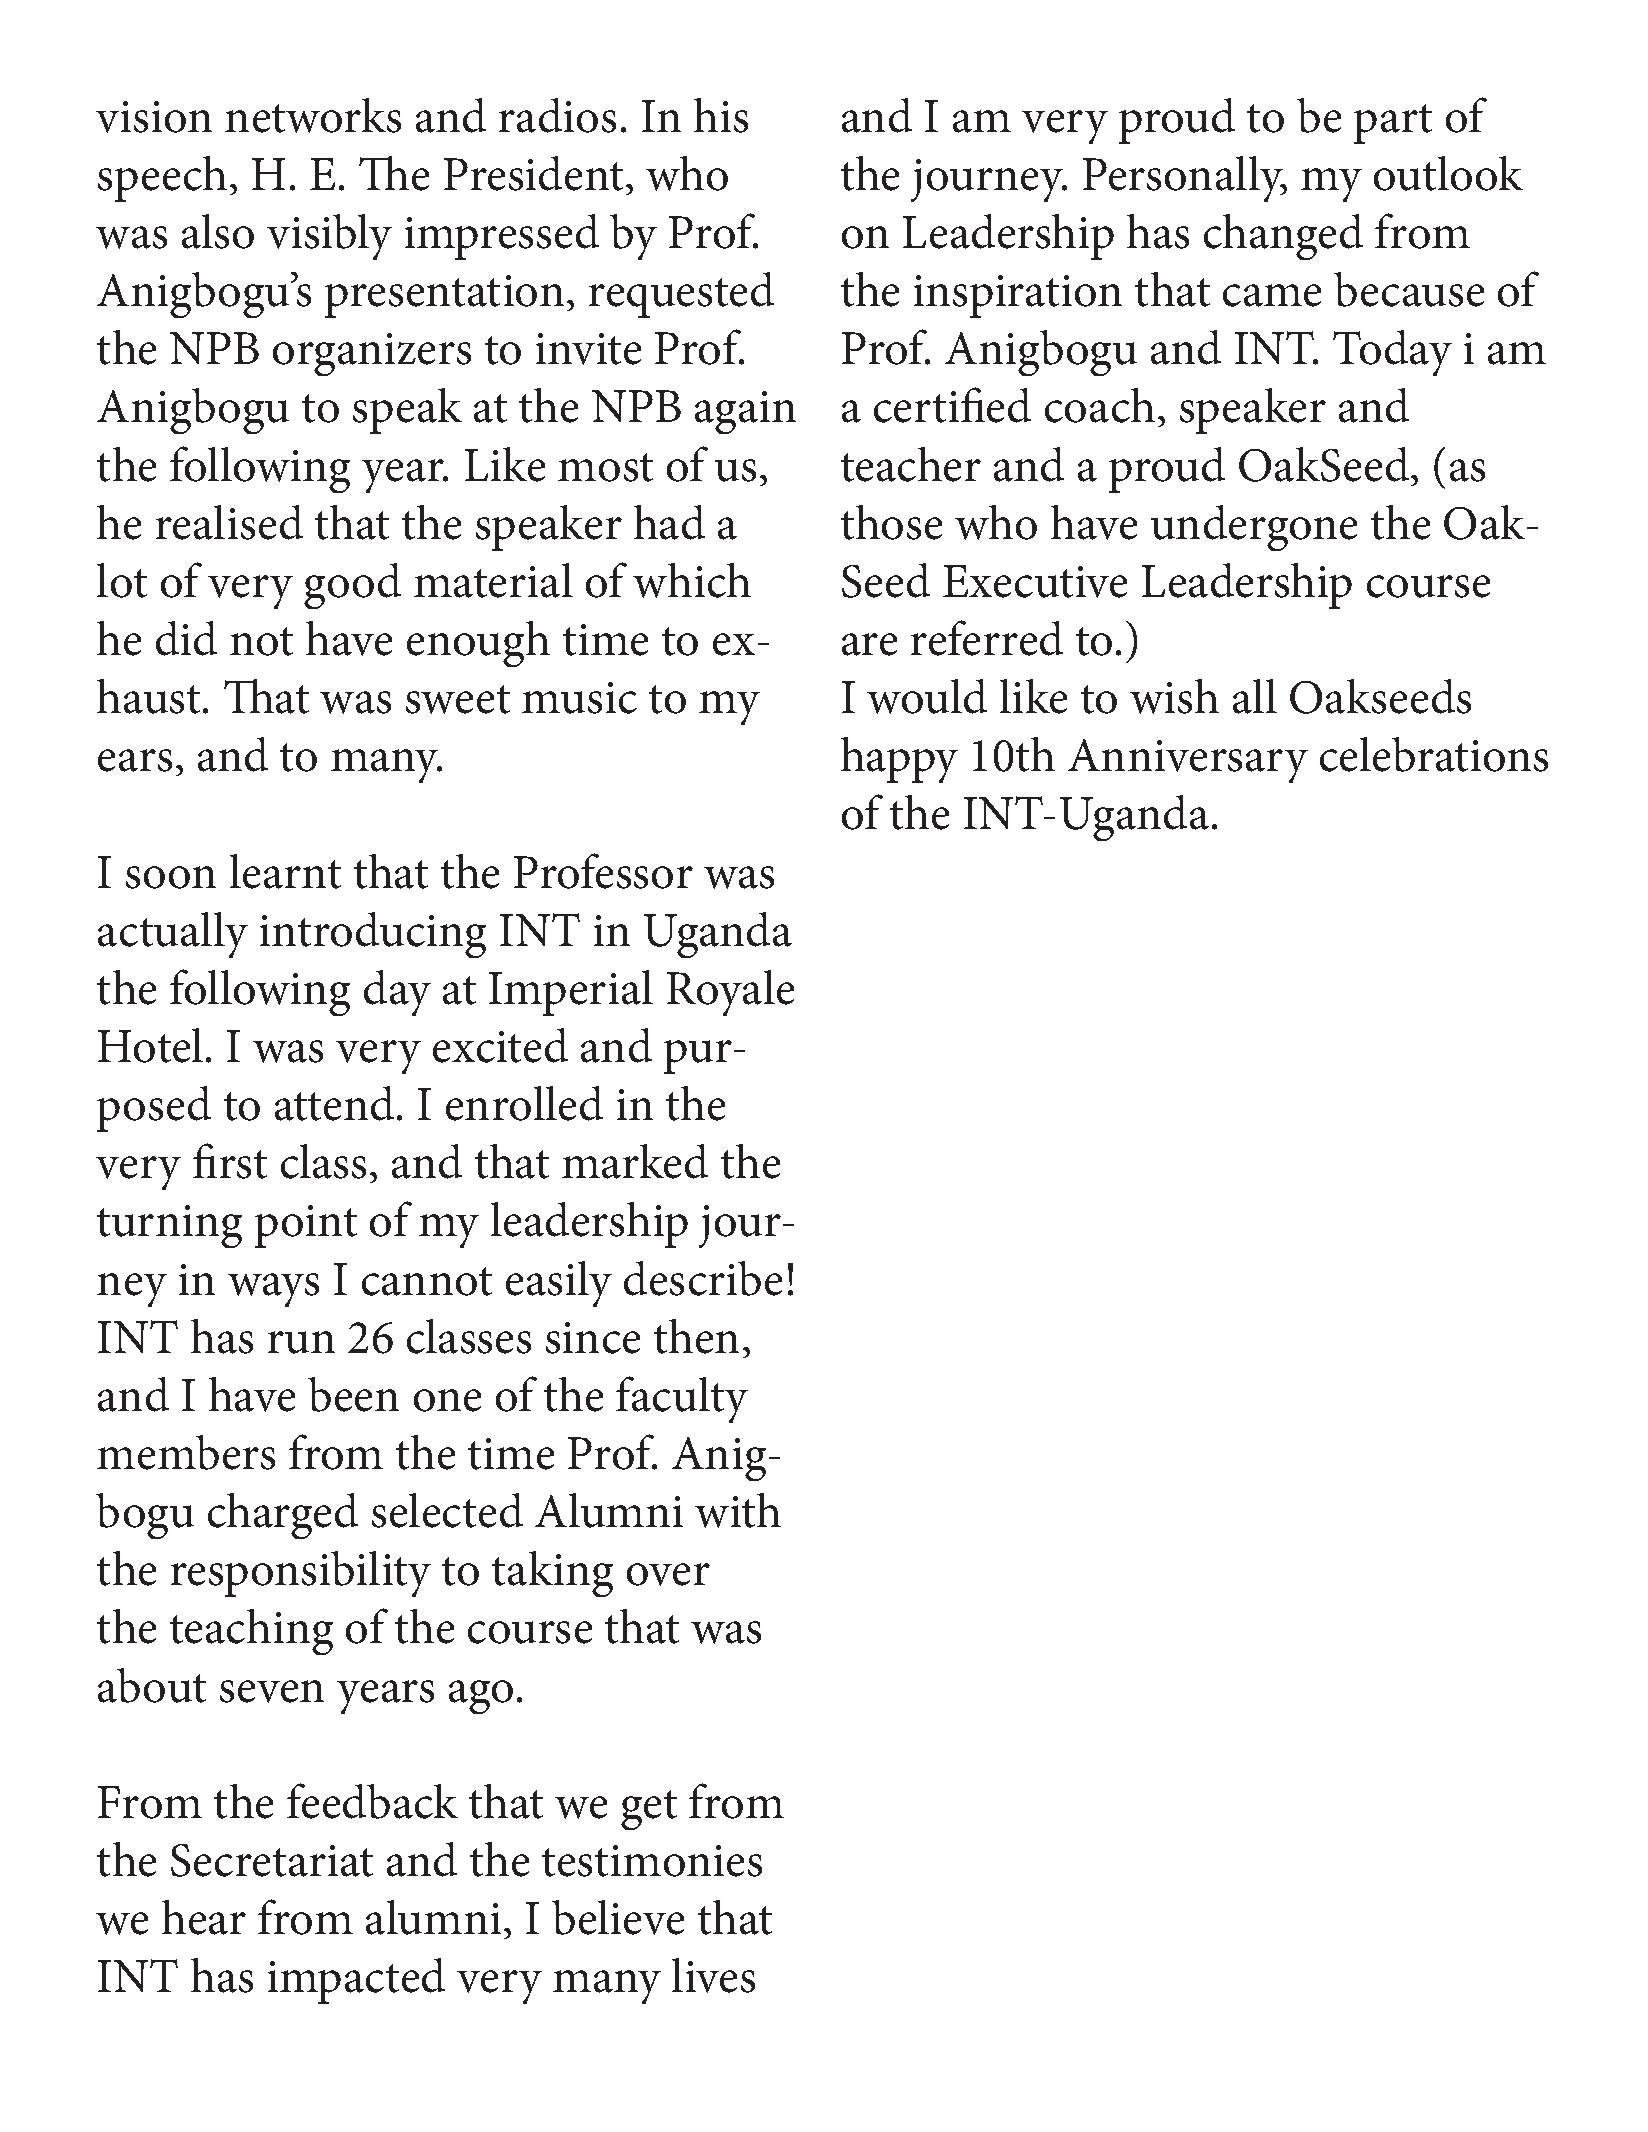 This image has width=1648, height=2132. Describe the element at coordinates (721, 115) in the image. I see `his` at that location.
